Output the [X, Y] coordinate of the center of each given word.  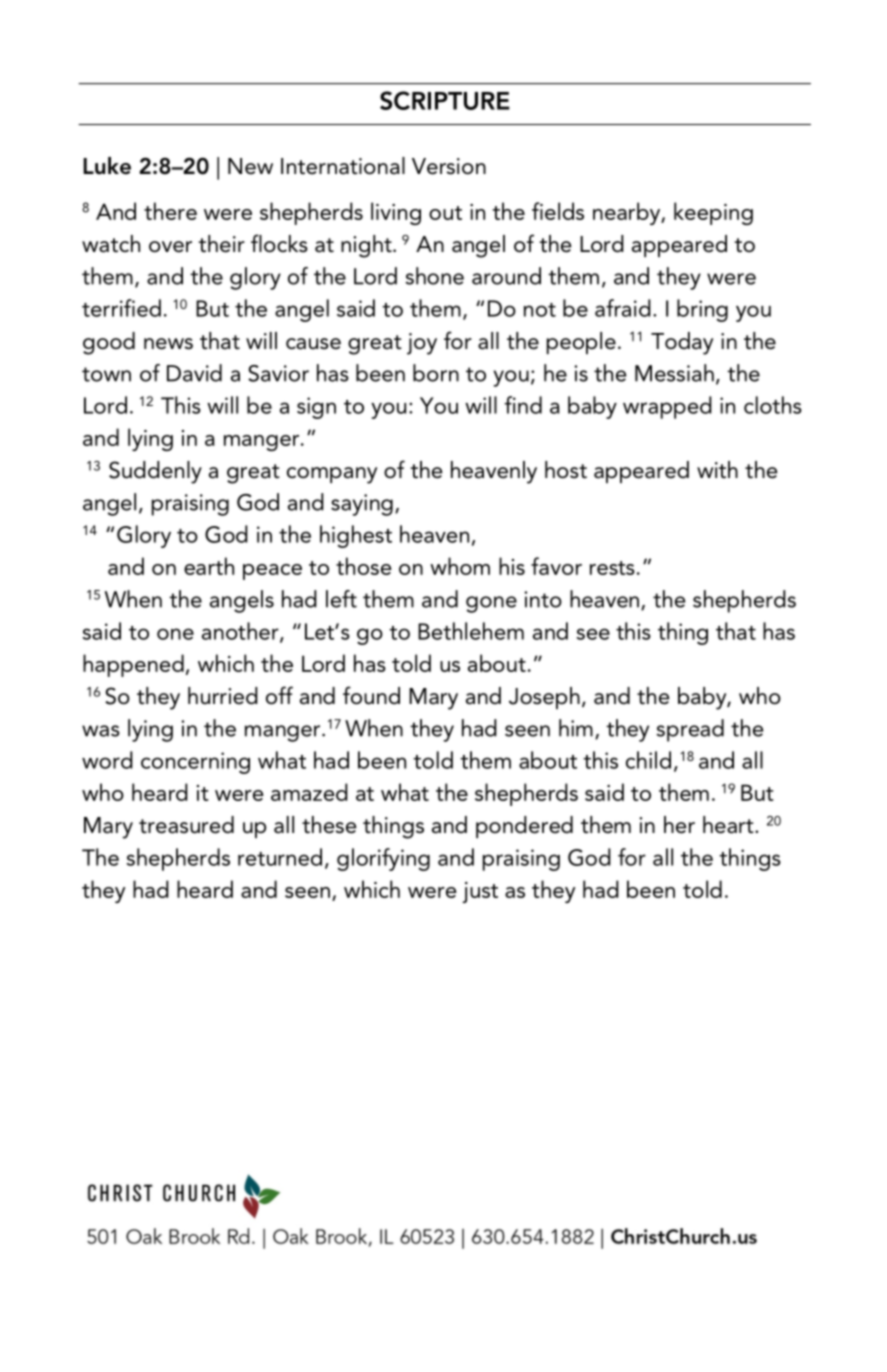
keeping [713, 213]
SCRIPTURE [445, 100]
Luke [107, 166]
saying [362, 505]
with [717, 469]
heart [729, 825]
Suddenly [155, 472]
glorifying [383, 859]
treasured [186, 825]
